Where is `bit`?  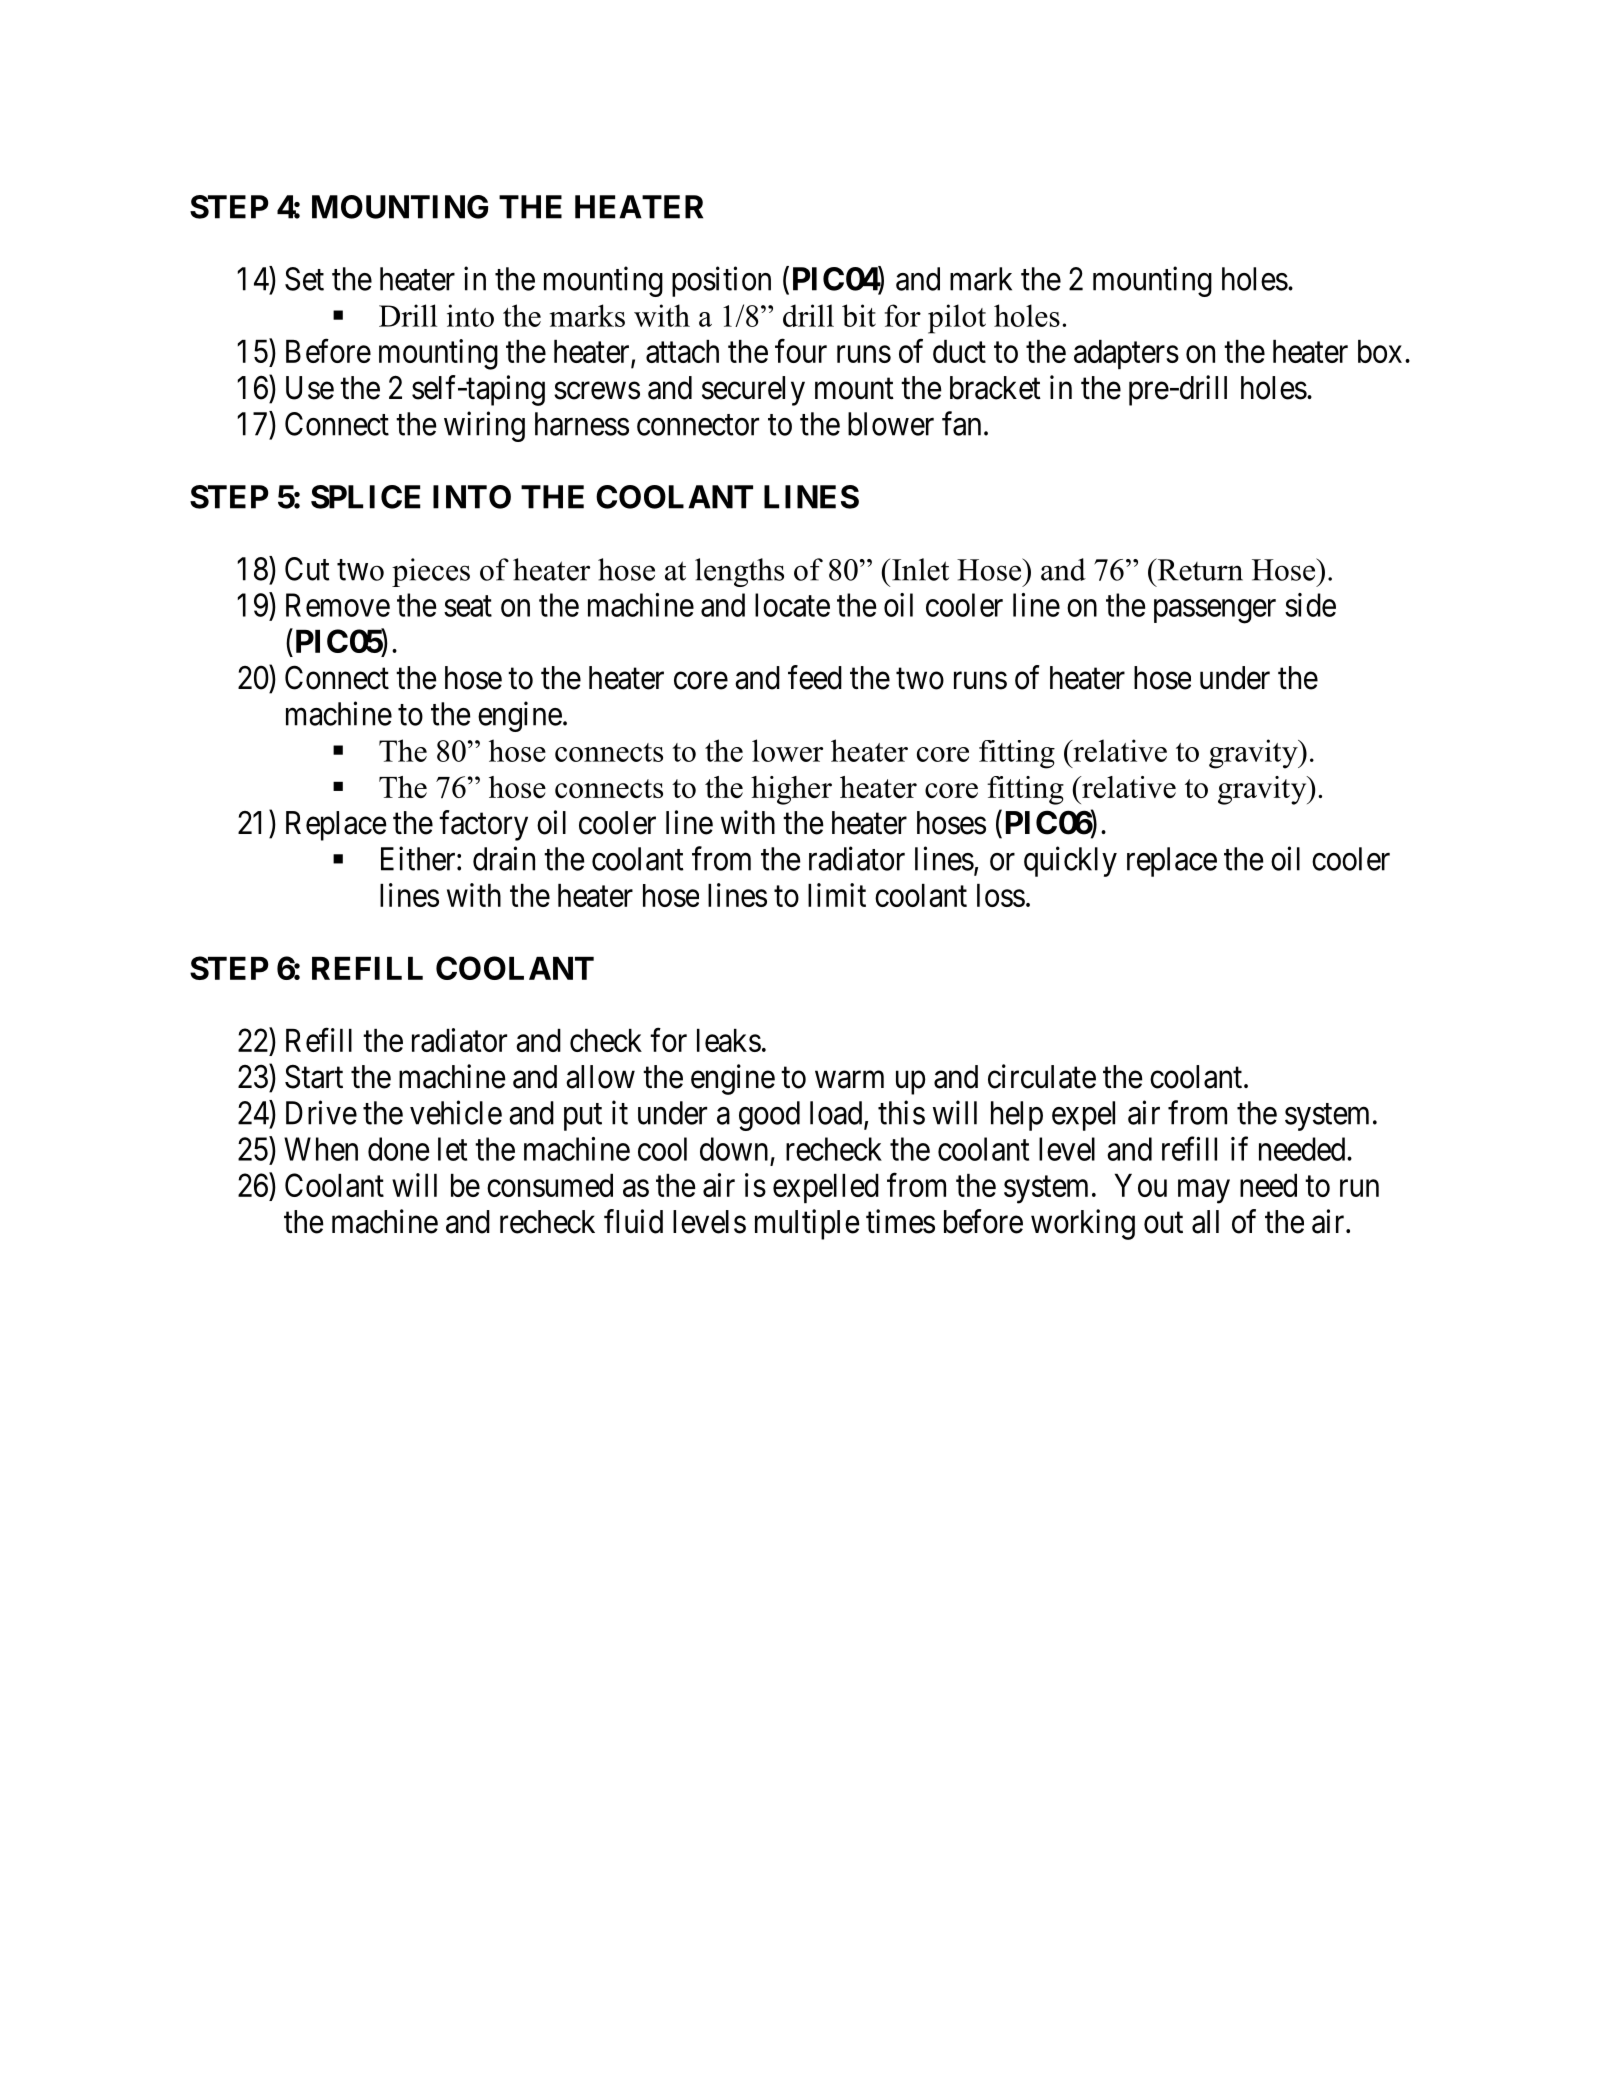
bit is located at coordinates (859, 315).
